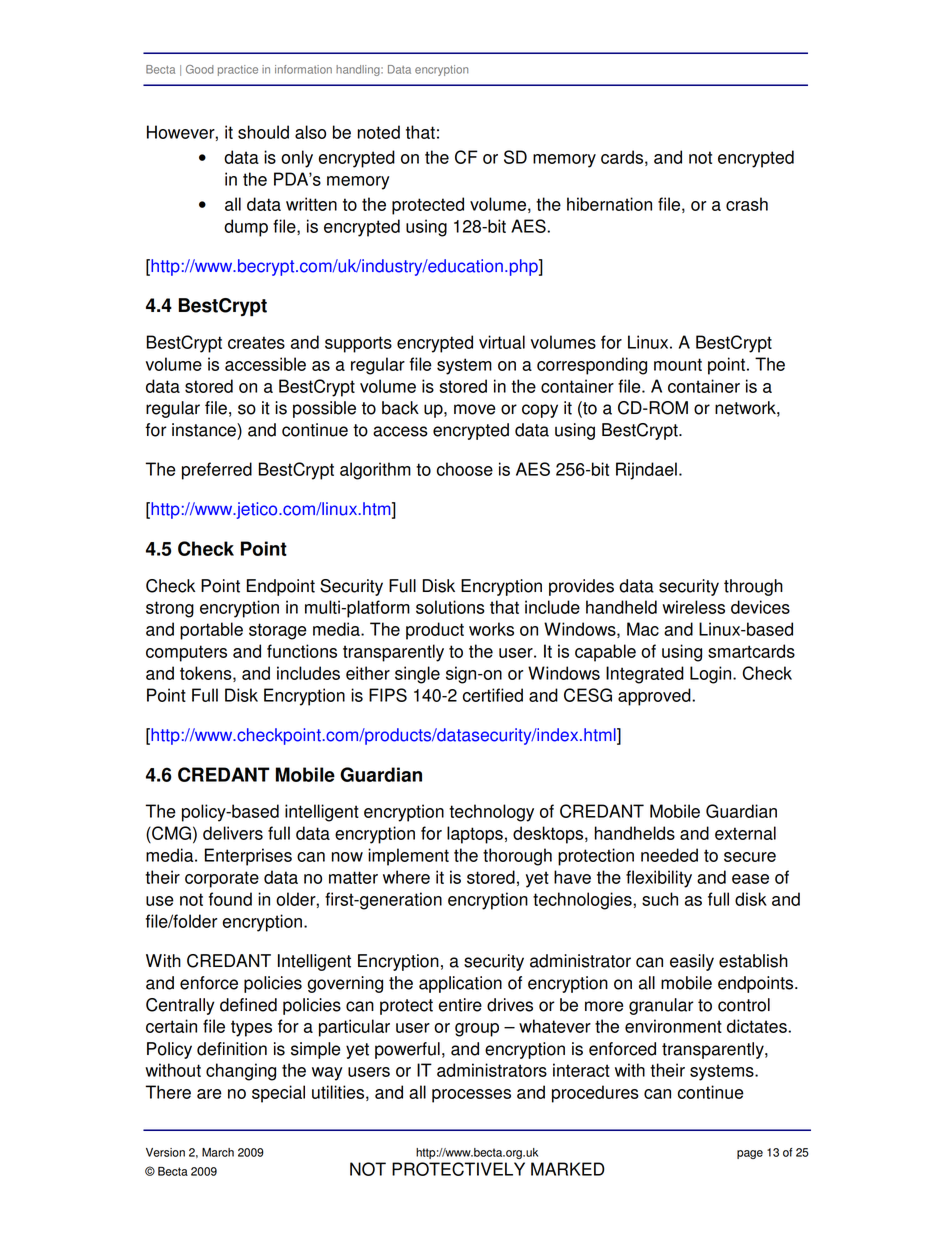 Image resolution: width=952 pixels, height=1233 pixels. Describe the element at coordinates (747, 204) in the document. I see `crash` at that location.
